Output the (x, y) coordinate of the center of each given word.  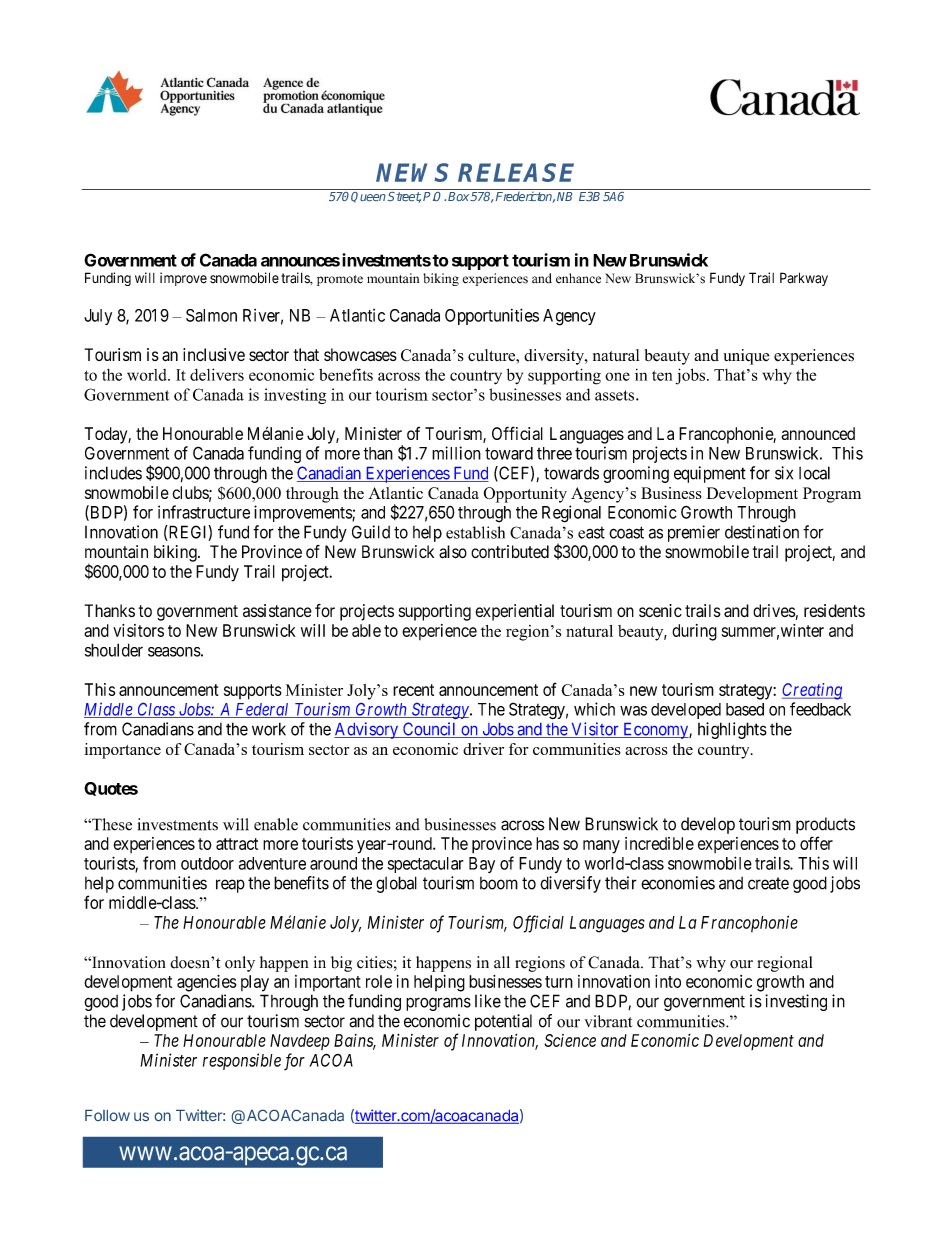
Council (429, 730)
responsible (242, 1061)
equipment (710, 474)
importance (122, 751)
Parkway (804, 279)
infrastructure (204, 512)
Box (459, 196)
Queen (369, 196)
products (825, 825)
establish (475, 532)
